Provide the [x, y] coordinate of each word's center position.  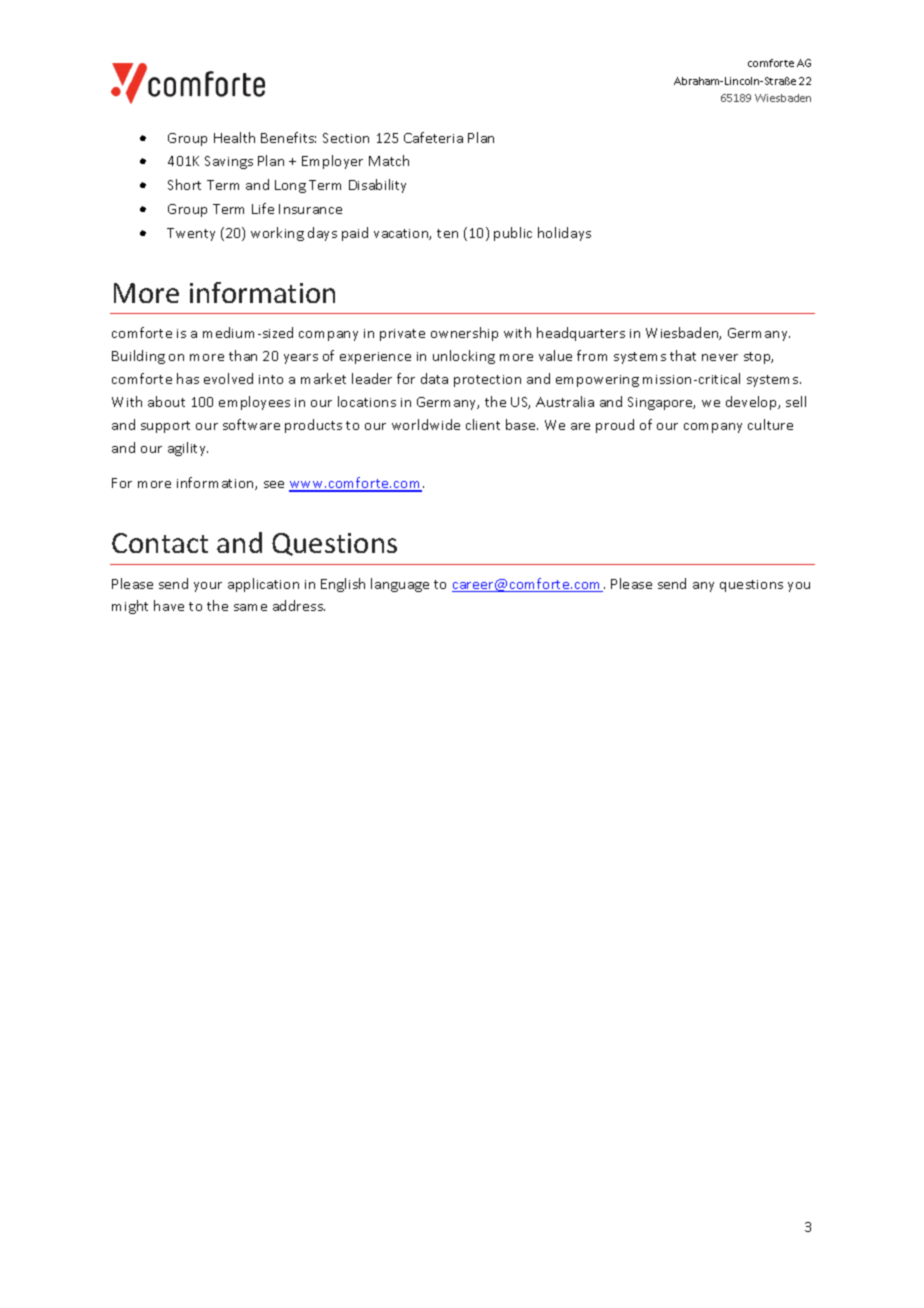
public [513, 234]
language [400, 585]
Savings [229, 162]
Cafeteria [433, 137]
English [343, 585]
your [208, 587]
